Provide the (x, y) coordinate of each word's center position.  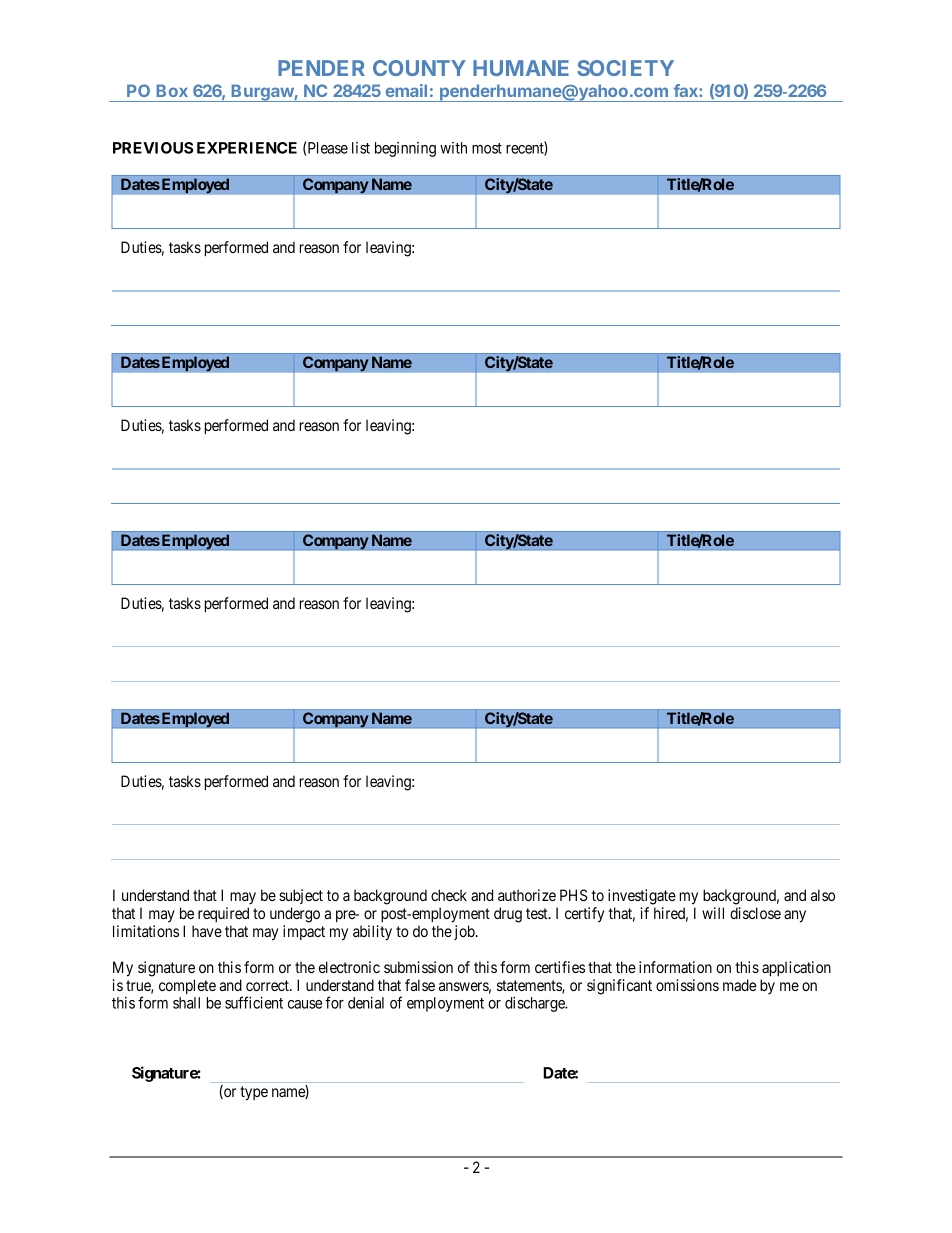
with (453, 148)
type (254, 1093)
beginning (405, 149)
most (487, 148)
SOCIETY (625, 68)
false (420, 985)
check (449, 895)
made (739, 985)
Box (172, 90)
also (823, 895)
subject (301, 896)
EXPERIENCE (247, 148)
